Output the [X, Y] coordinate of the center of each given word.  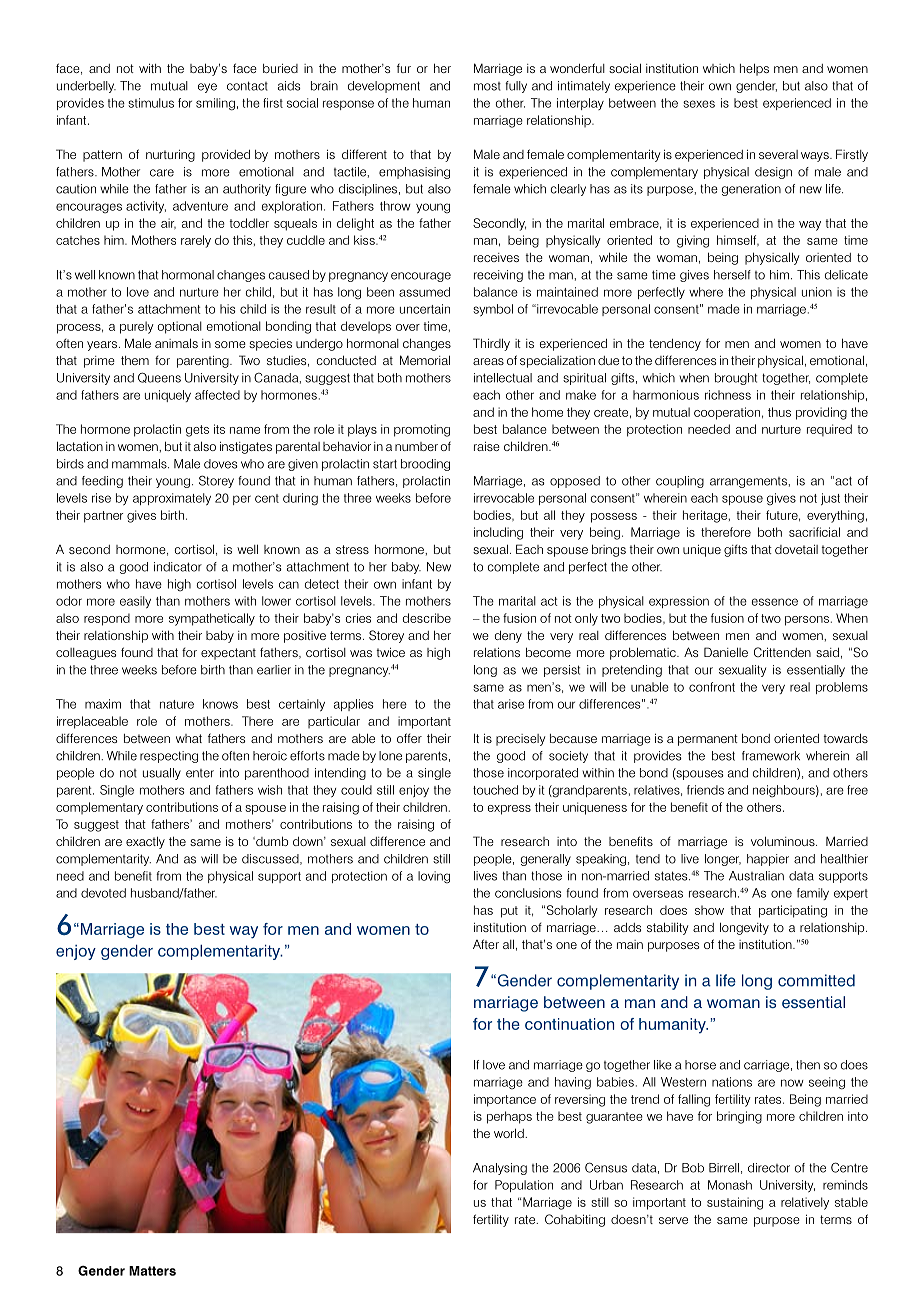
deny [508, 636]
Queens [159, 377]
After [486, 944]
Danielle [726, 652]
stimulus [151, 103]
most [487, 86]
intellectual [503, 378]
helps [754, 70]
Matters [152, 1271]
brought [736, 379]
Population [524, 1186]
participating [793, 911]
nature [177, 704]
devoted [103, 893]
